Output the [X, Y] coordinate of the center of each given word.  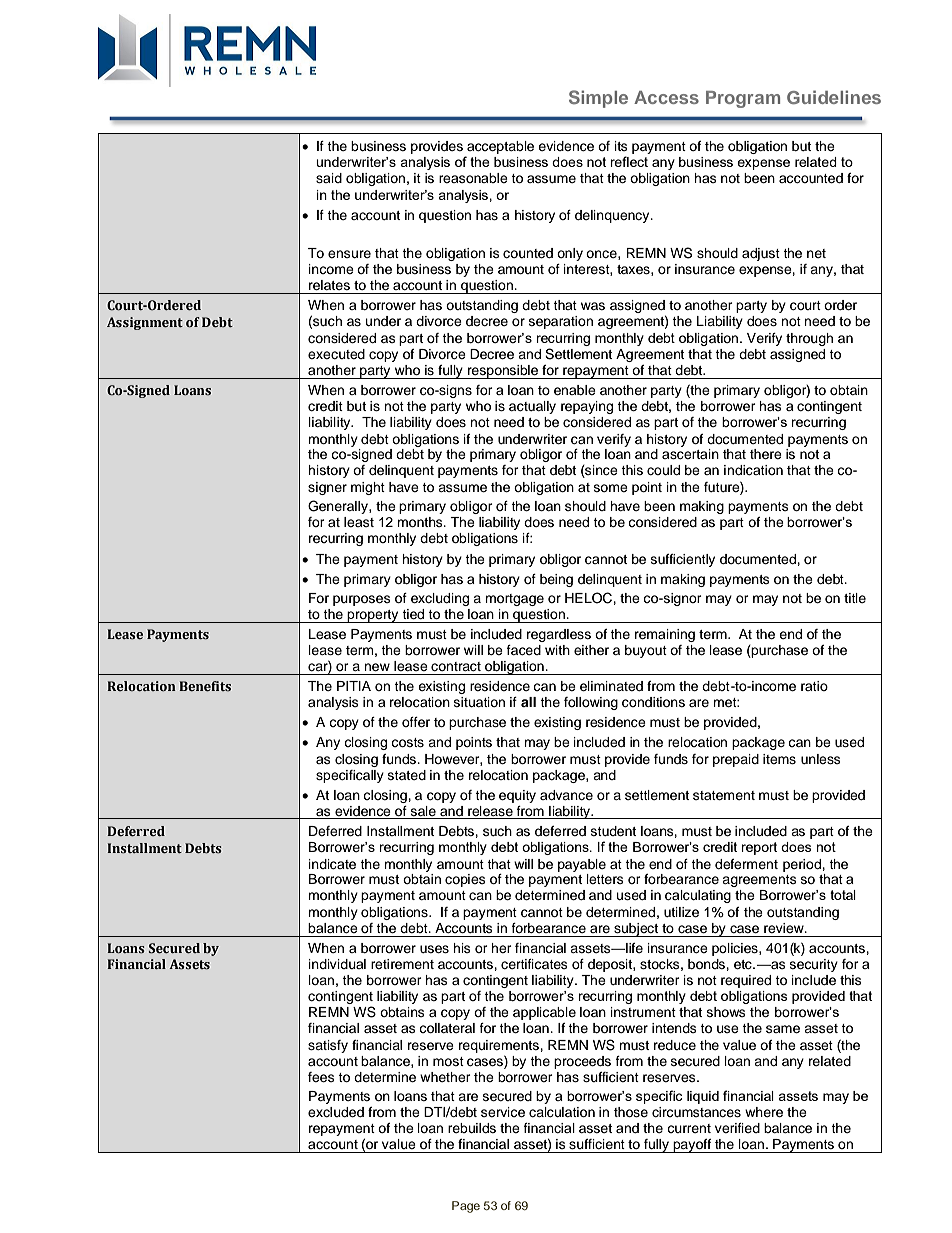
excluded [336, 1112]
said [329, 178]
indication [753, 470]
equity [517, 796]
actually [532, 407]
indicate [332, 864]
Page [466, 1207]
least [359, 522]
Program [743, 99]
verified [737, 1128]
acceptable [499, 149]
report [759, 848]
